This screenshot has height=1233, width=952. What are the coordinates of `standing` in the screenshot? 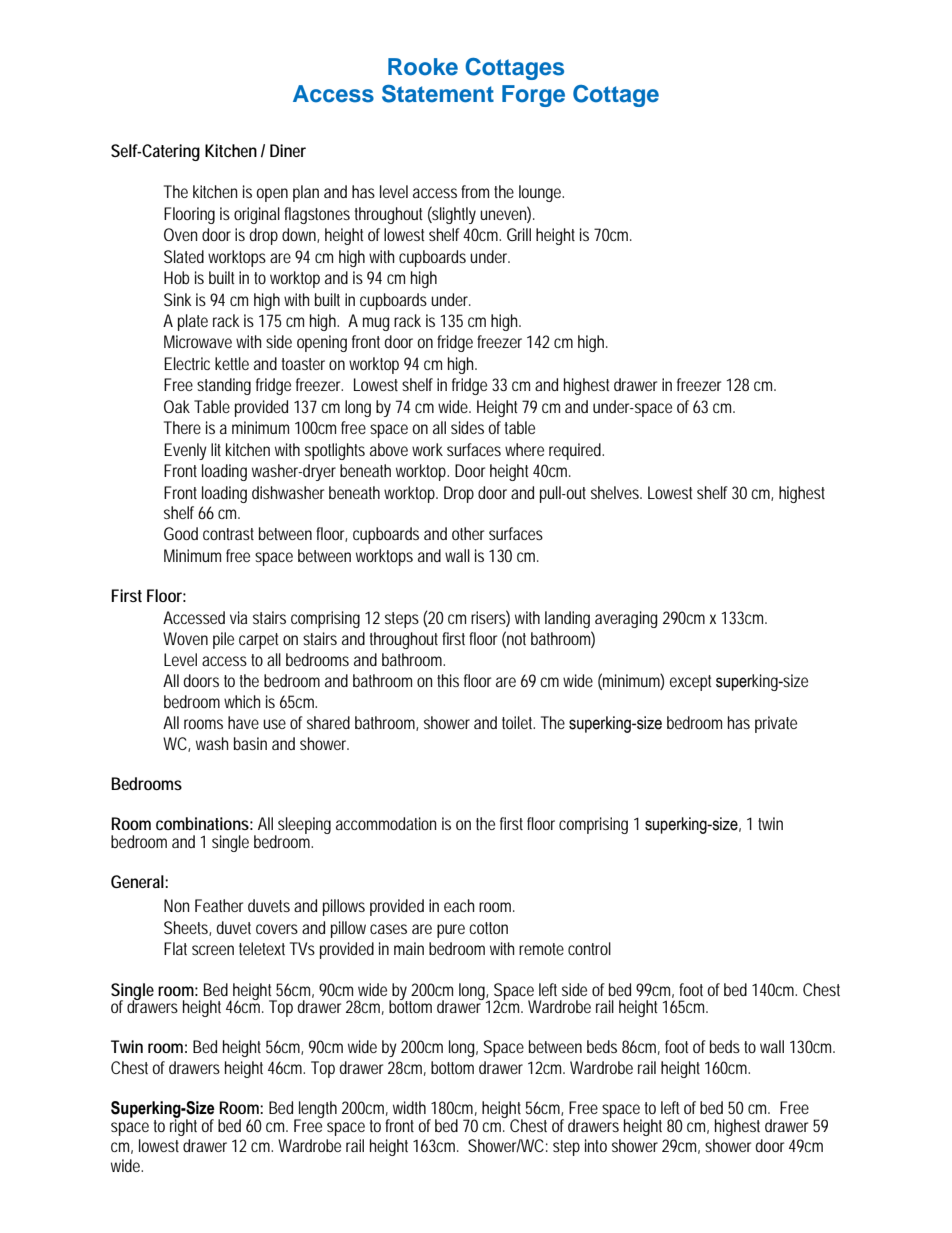 It's located at (224, 386).
